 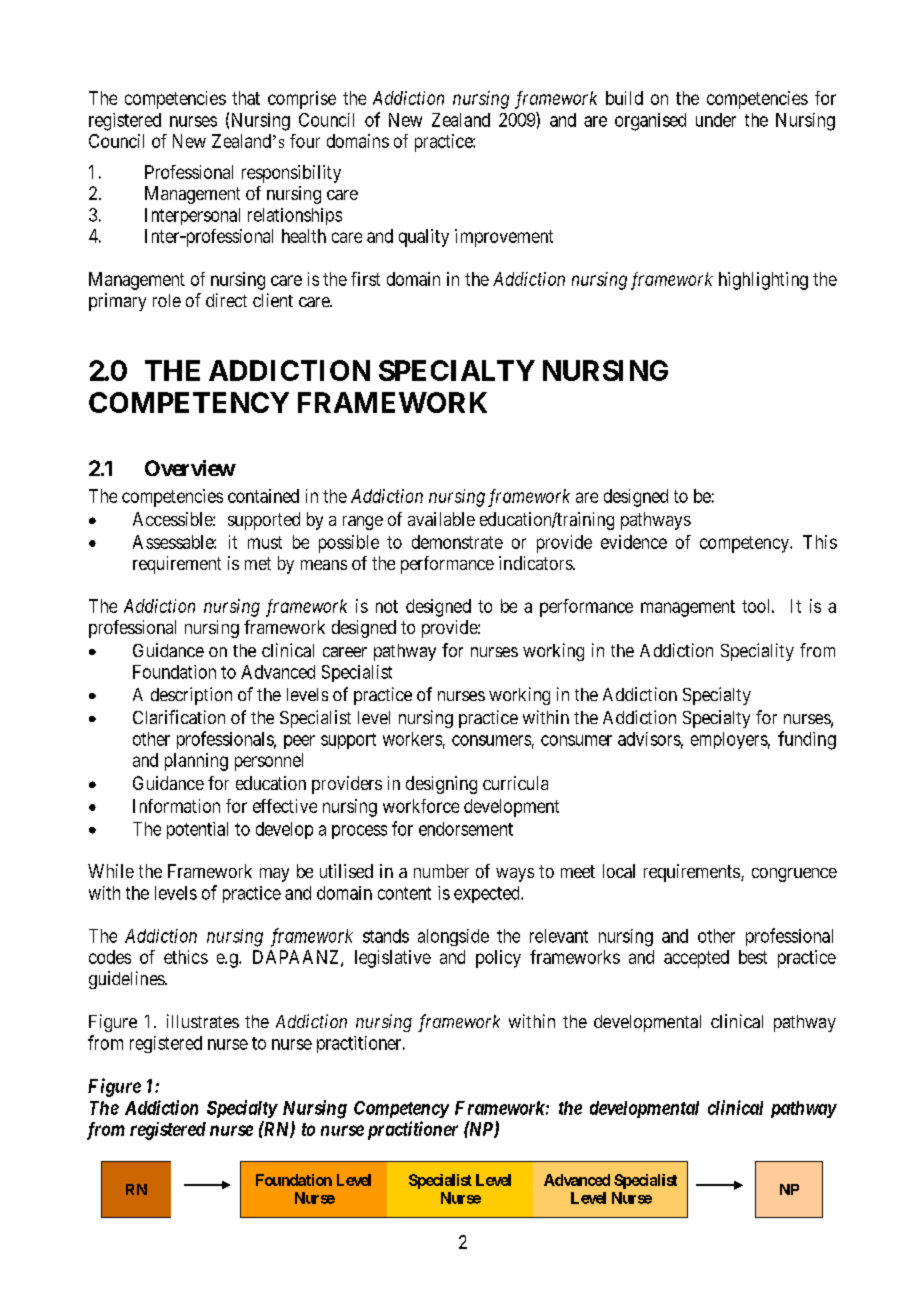 I want to click on workers, so click(x=412, y=739).
